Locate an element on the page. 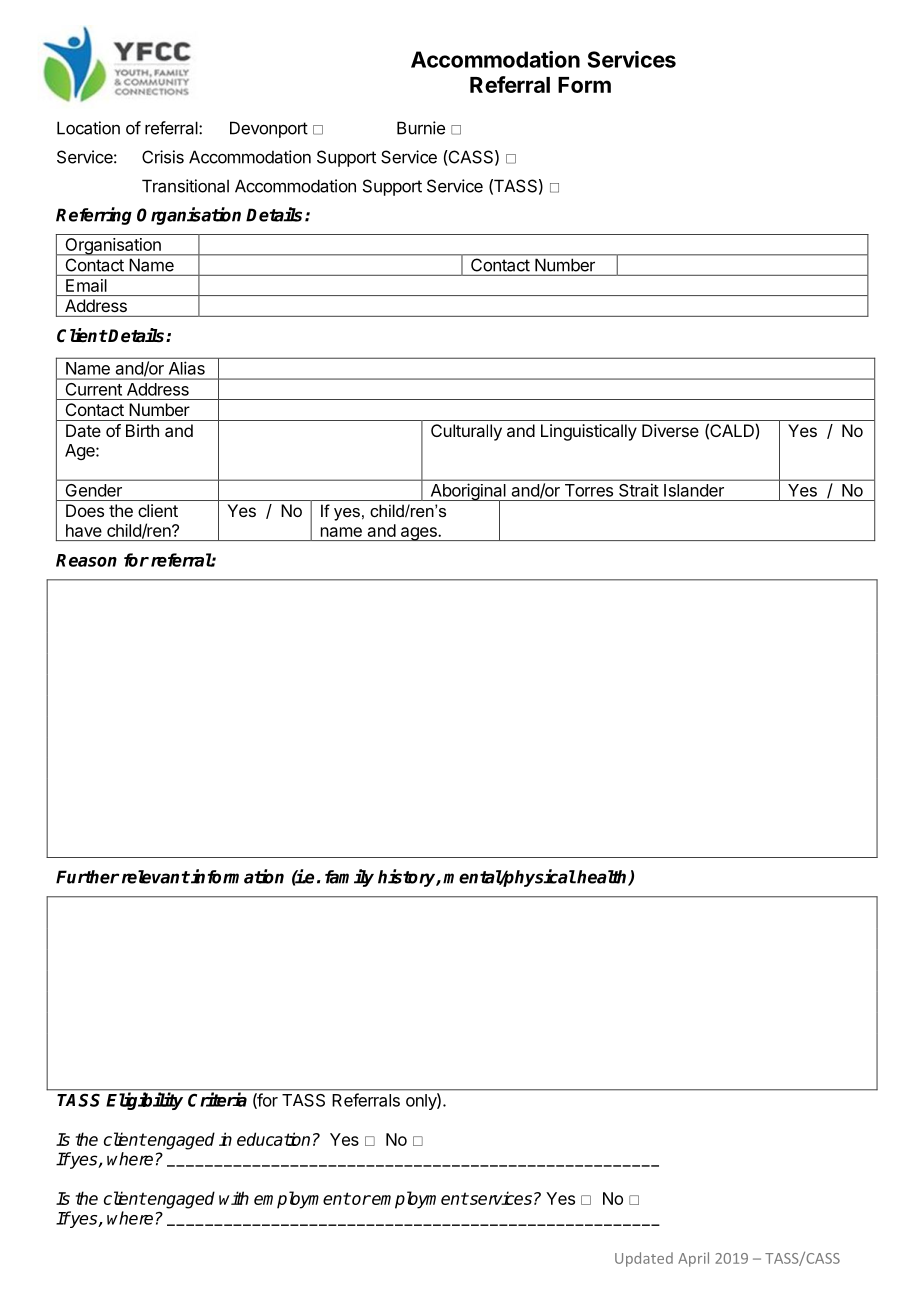  education is located at coordinates (273, 1139).
